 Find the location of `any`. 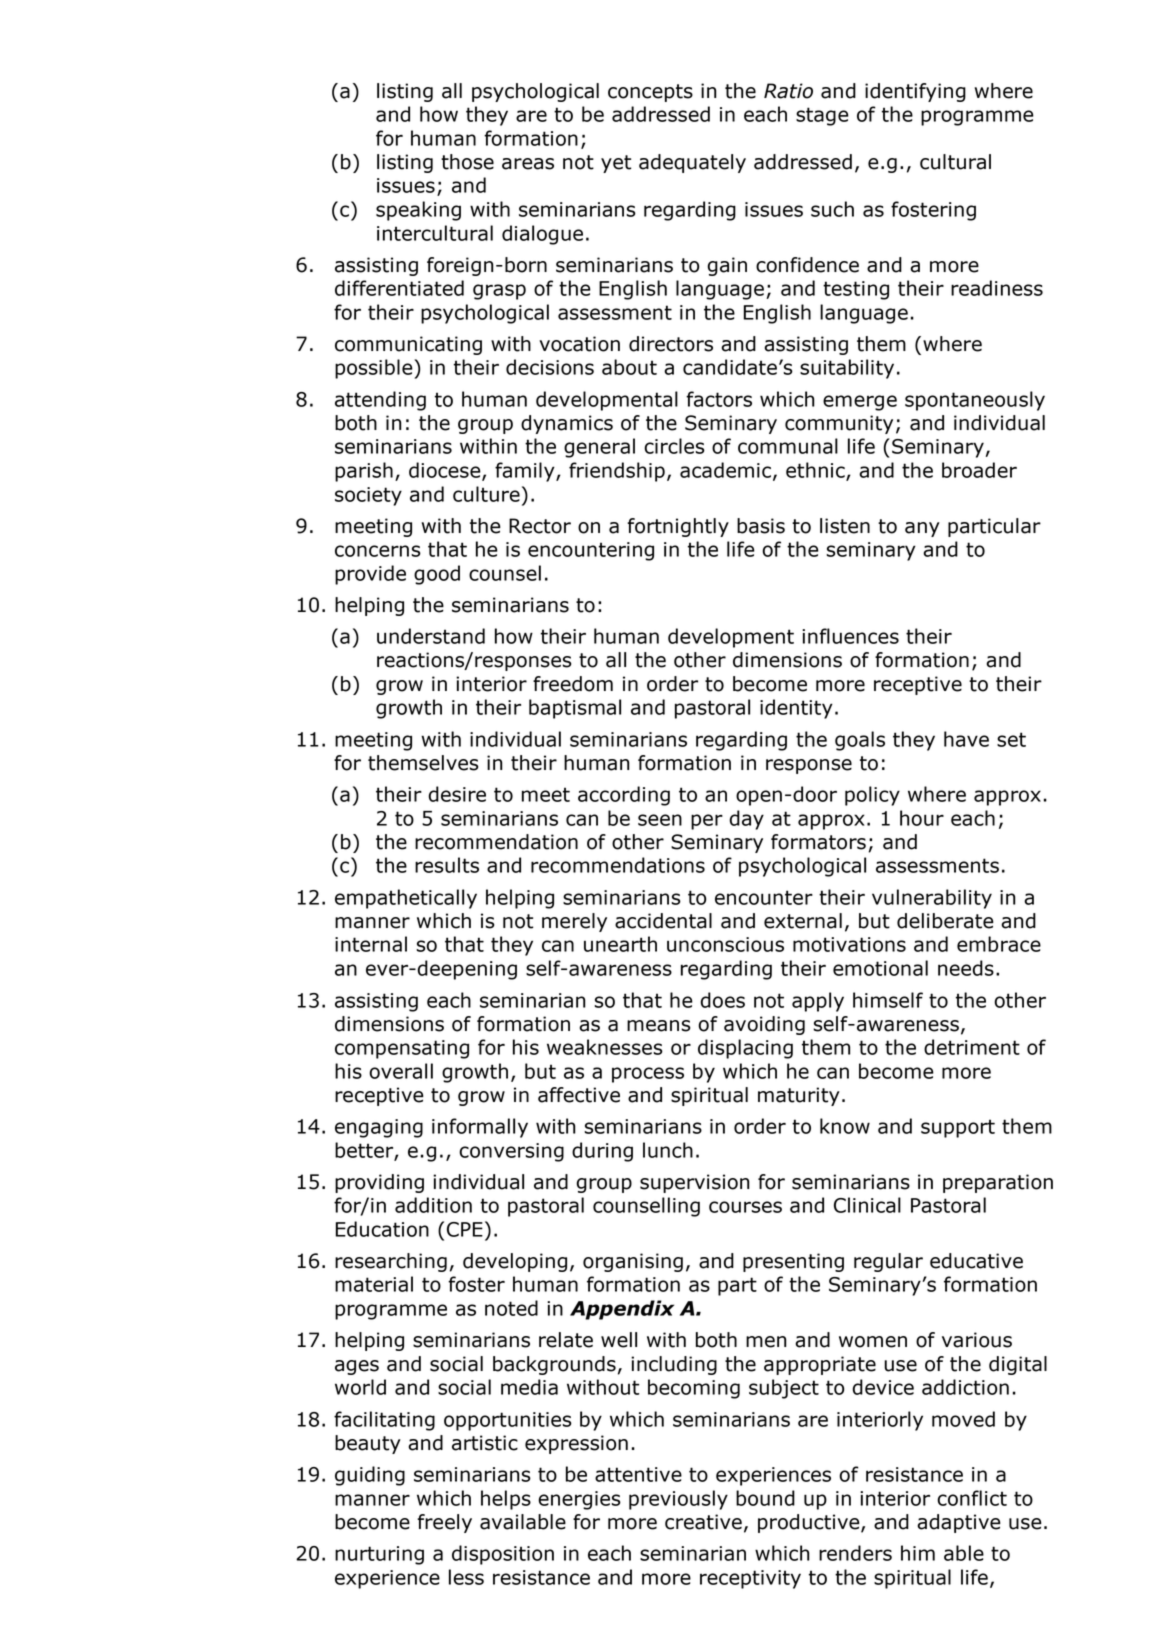

any is located at coordinates (922, 529).
